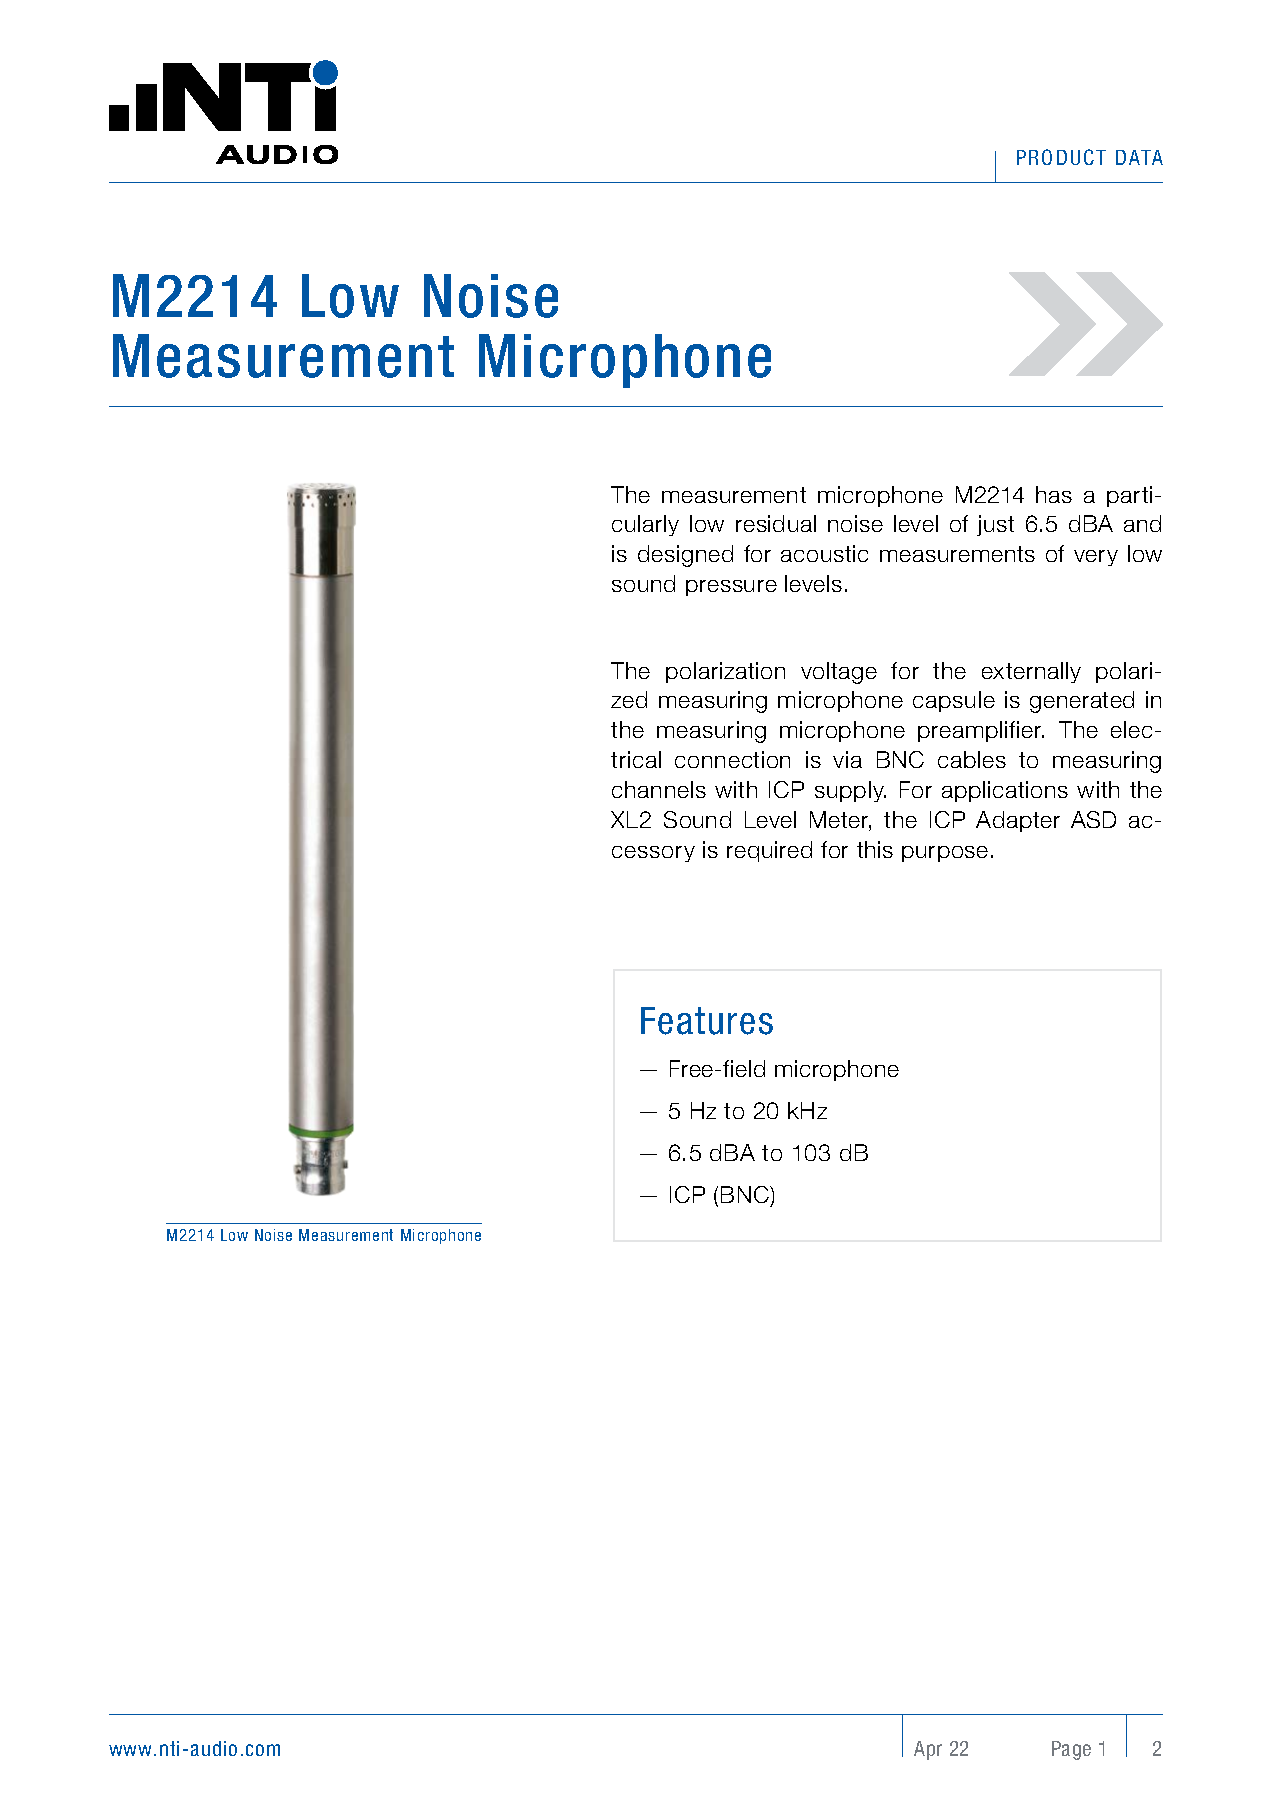 This screenshot has height=1799, width=1272. What do you see at coordinates (824, 553) in the screenshot?
I see `acoustic` at bounding box center [824, 553].
